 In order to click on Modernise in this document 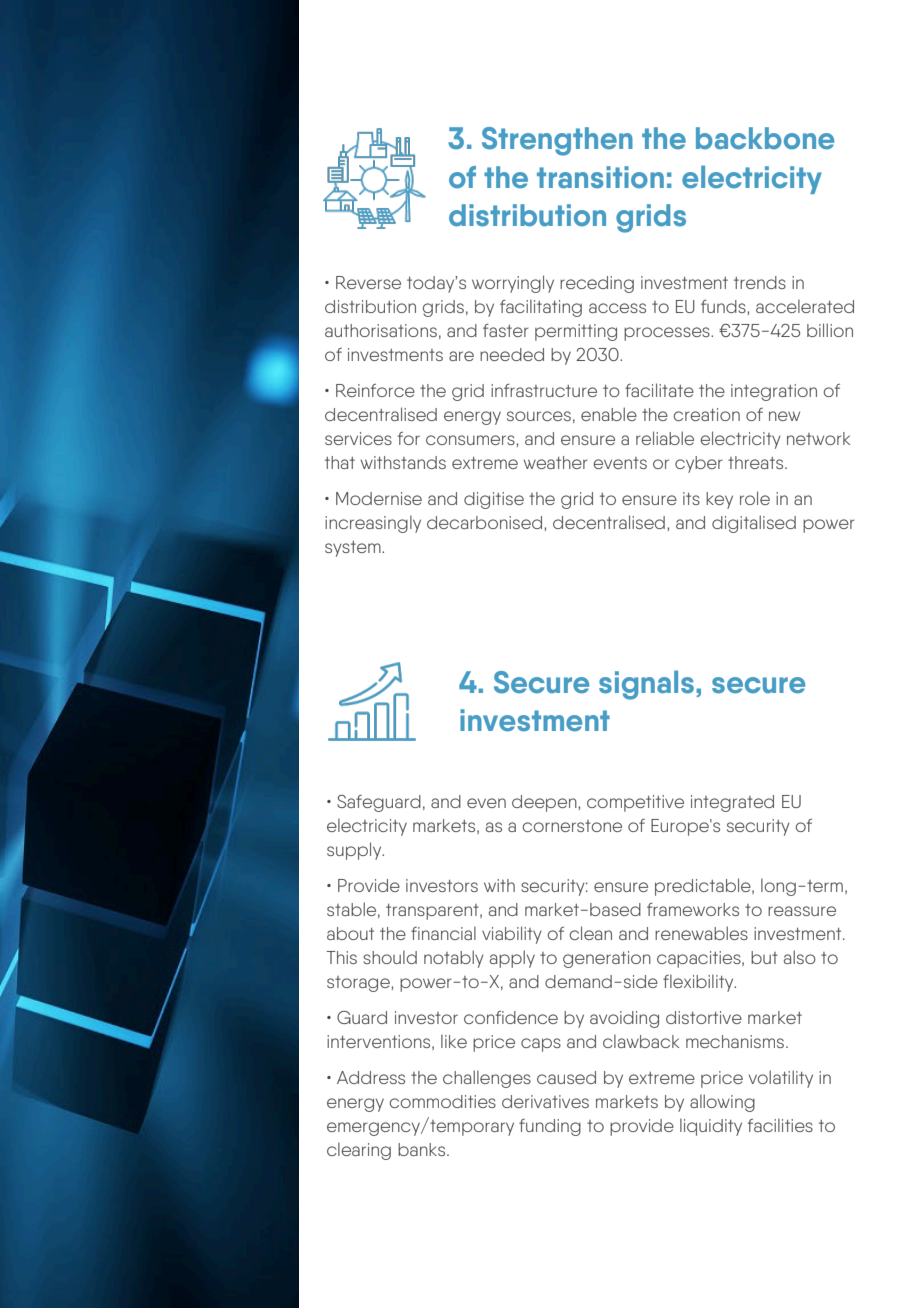, I will do `click(379, 498)`.
